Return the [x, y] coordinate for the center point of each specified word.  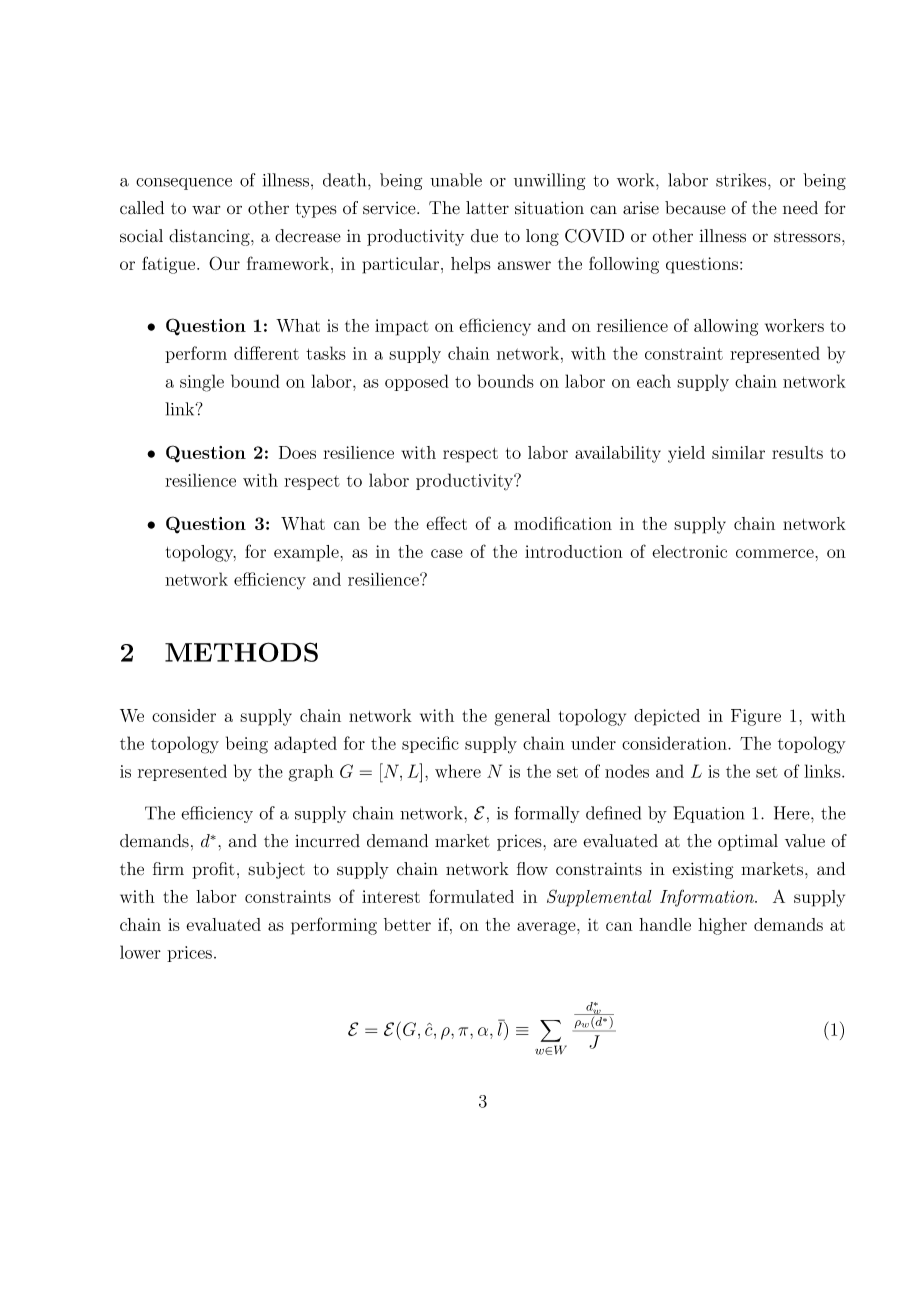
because [695, 208]
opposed [417, 382]
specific [430, 744]
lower [140, 952]
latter [487, 208]
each [654, 381]
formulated [471, 896]
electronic [689, 551]
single [202, 383]
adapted [305, 744]
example [307, 553]
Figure [756, 717]
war [206, 210]
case [447, 553]
